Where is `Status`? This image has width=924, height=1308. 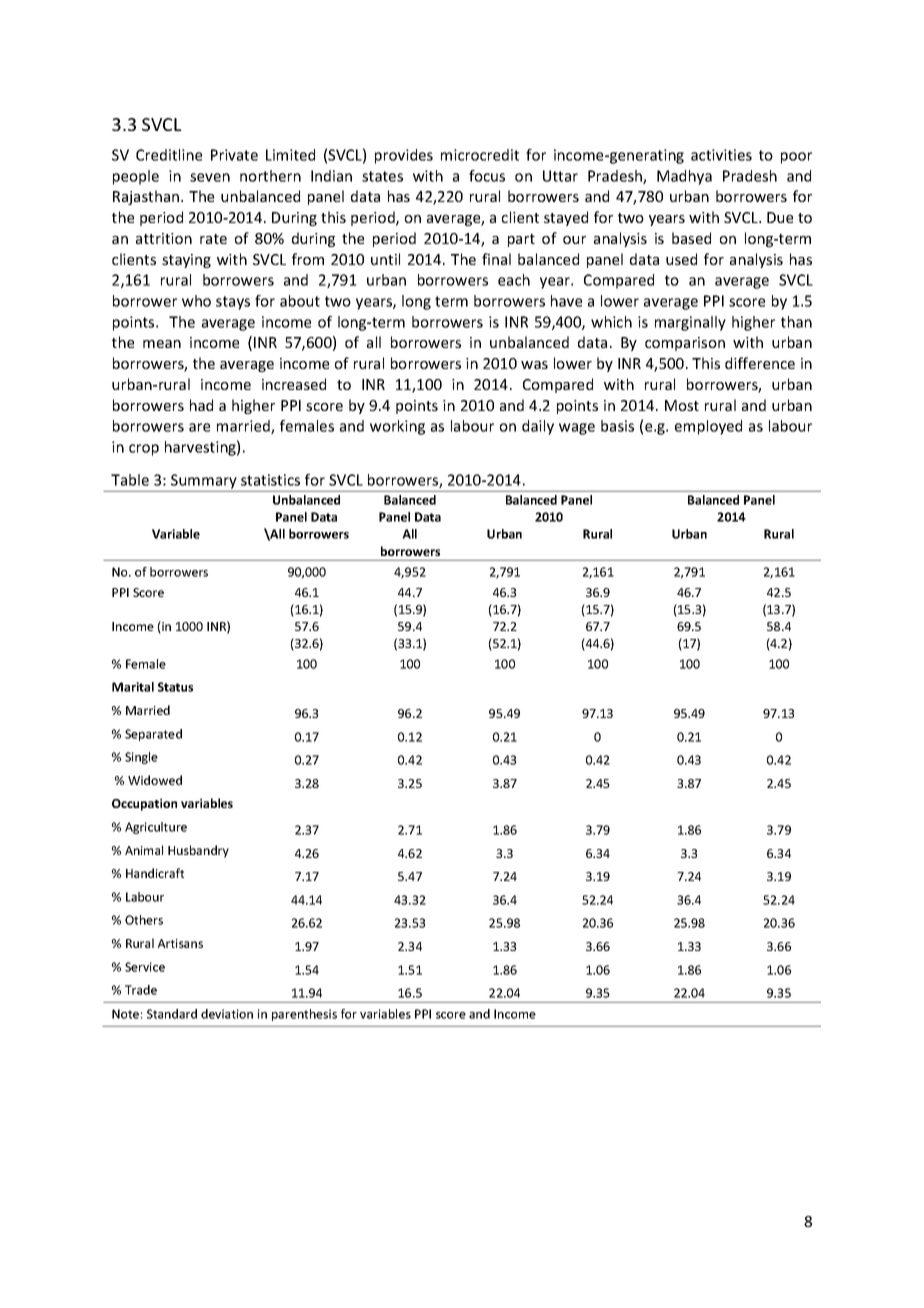
Status is located at coordinates (175, 687).
